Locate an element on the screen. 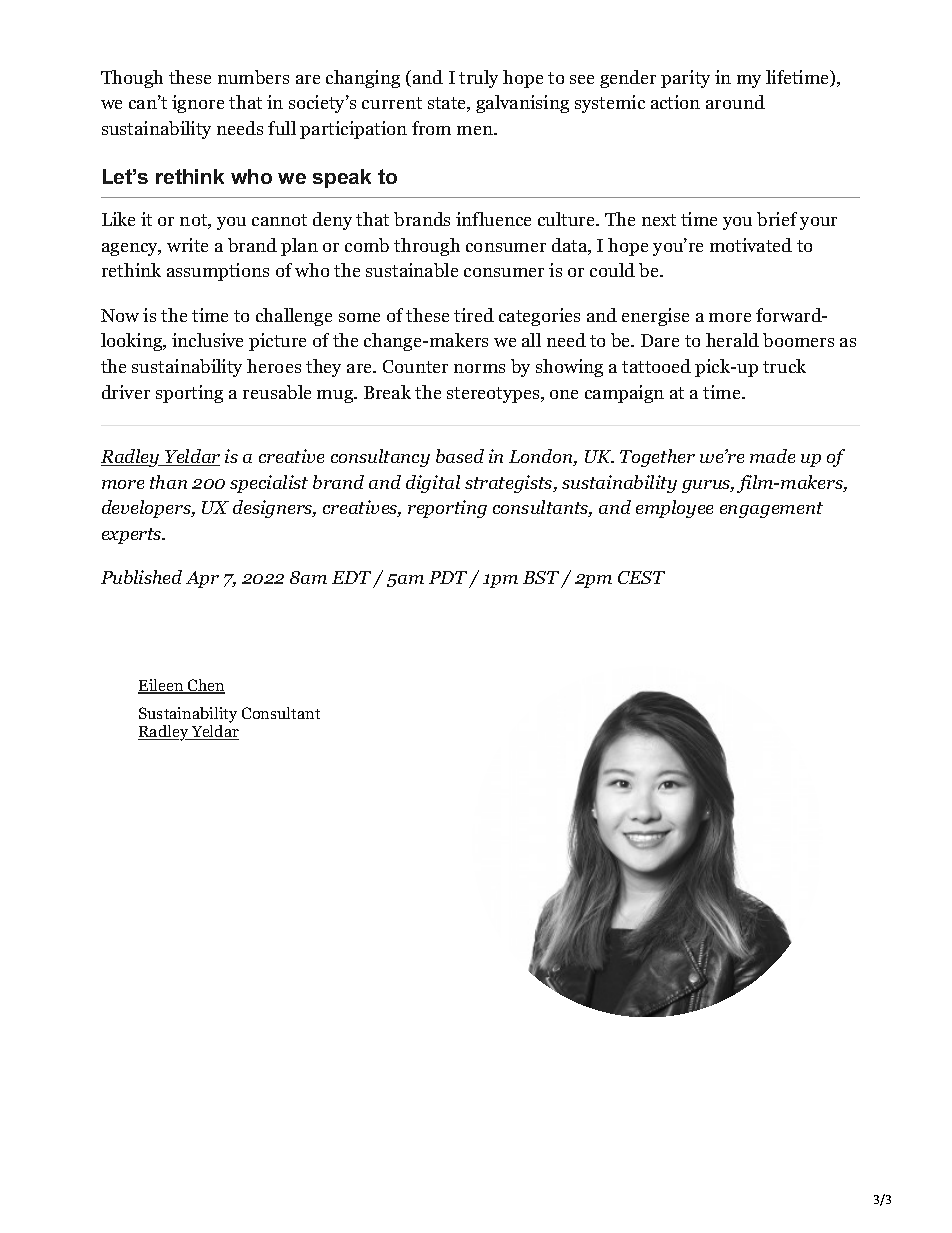  than is located at coordinates (168, 482).
